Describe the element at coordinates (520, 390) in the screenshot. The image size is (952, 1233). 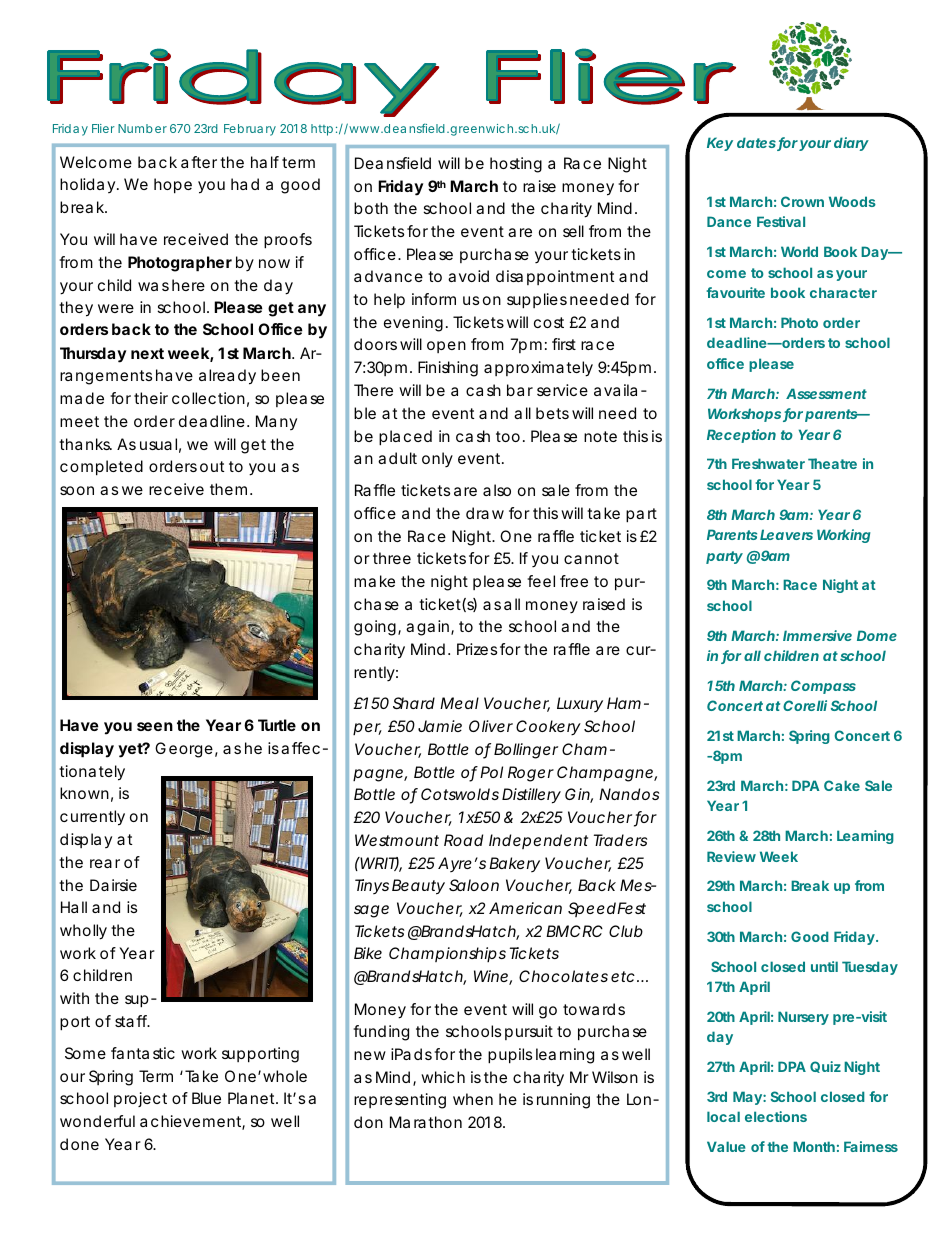
I see `bar` at that location.
